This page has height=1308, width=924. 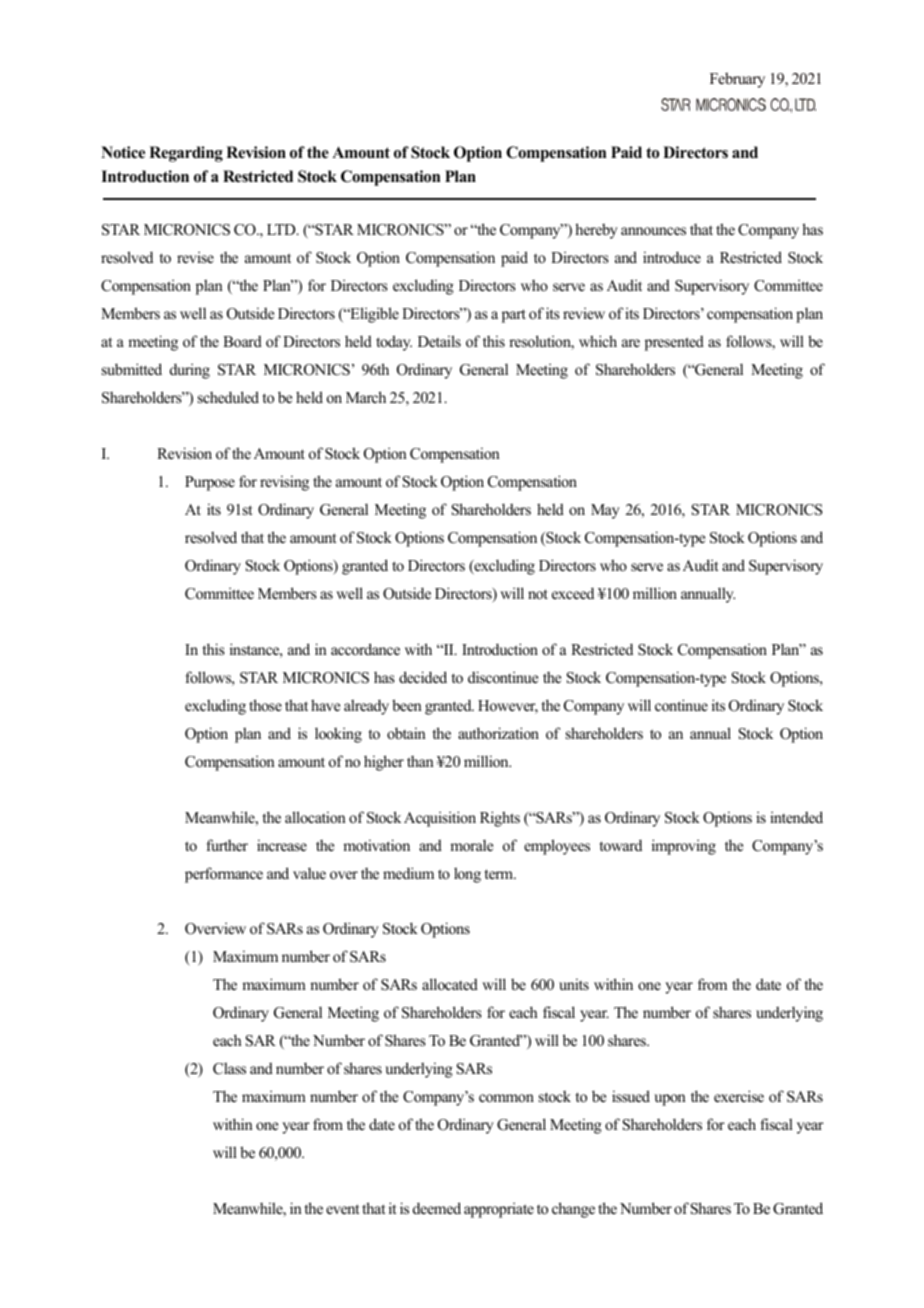 What do you see at coordinates (573, 593) in the page?
I see `exceed` at bounding box center [573, 593].
